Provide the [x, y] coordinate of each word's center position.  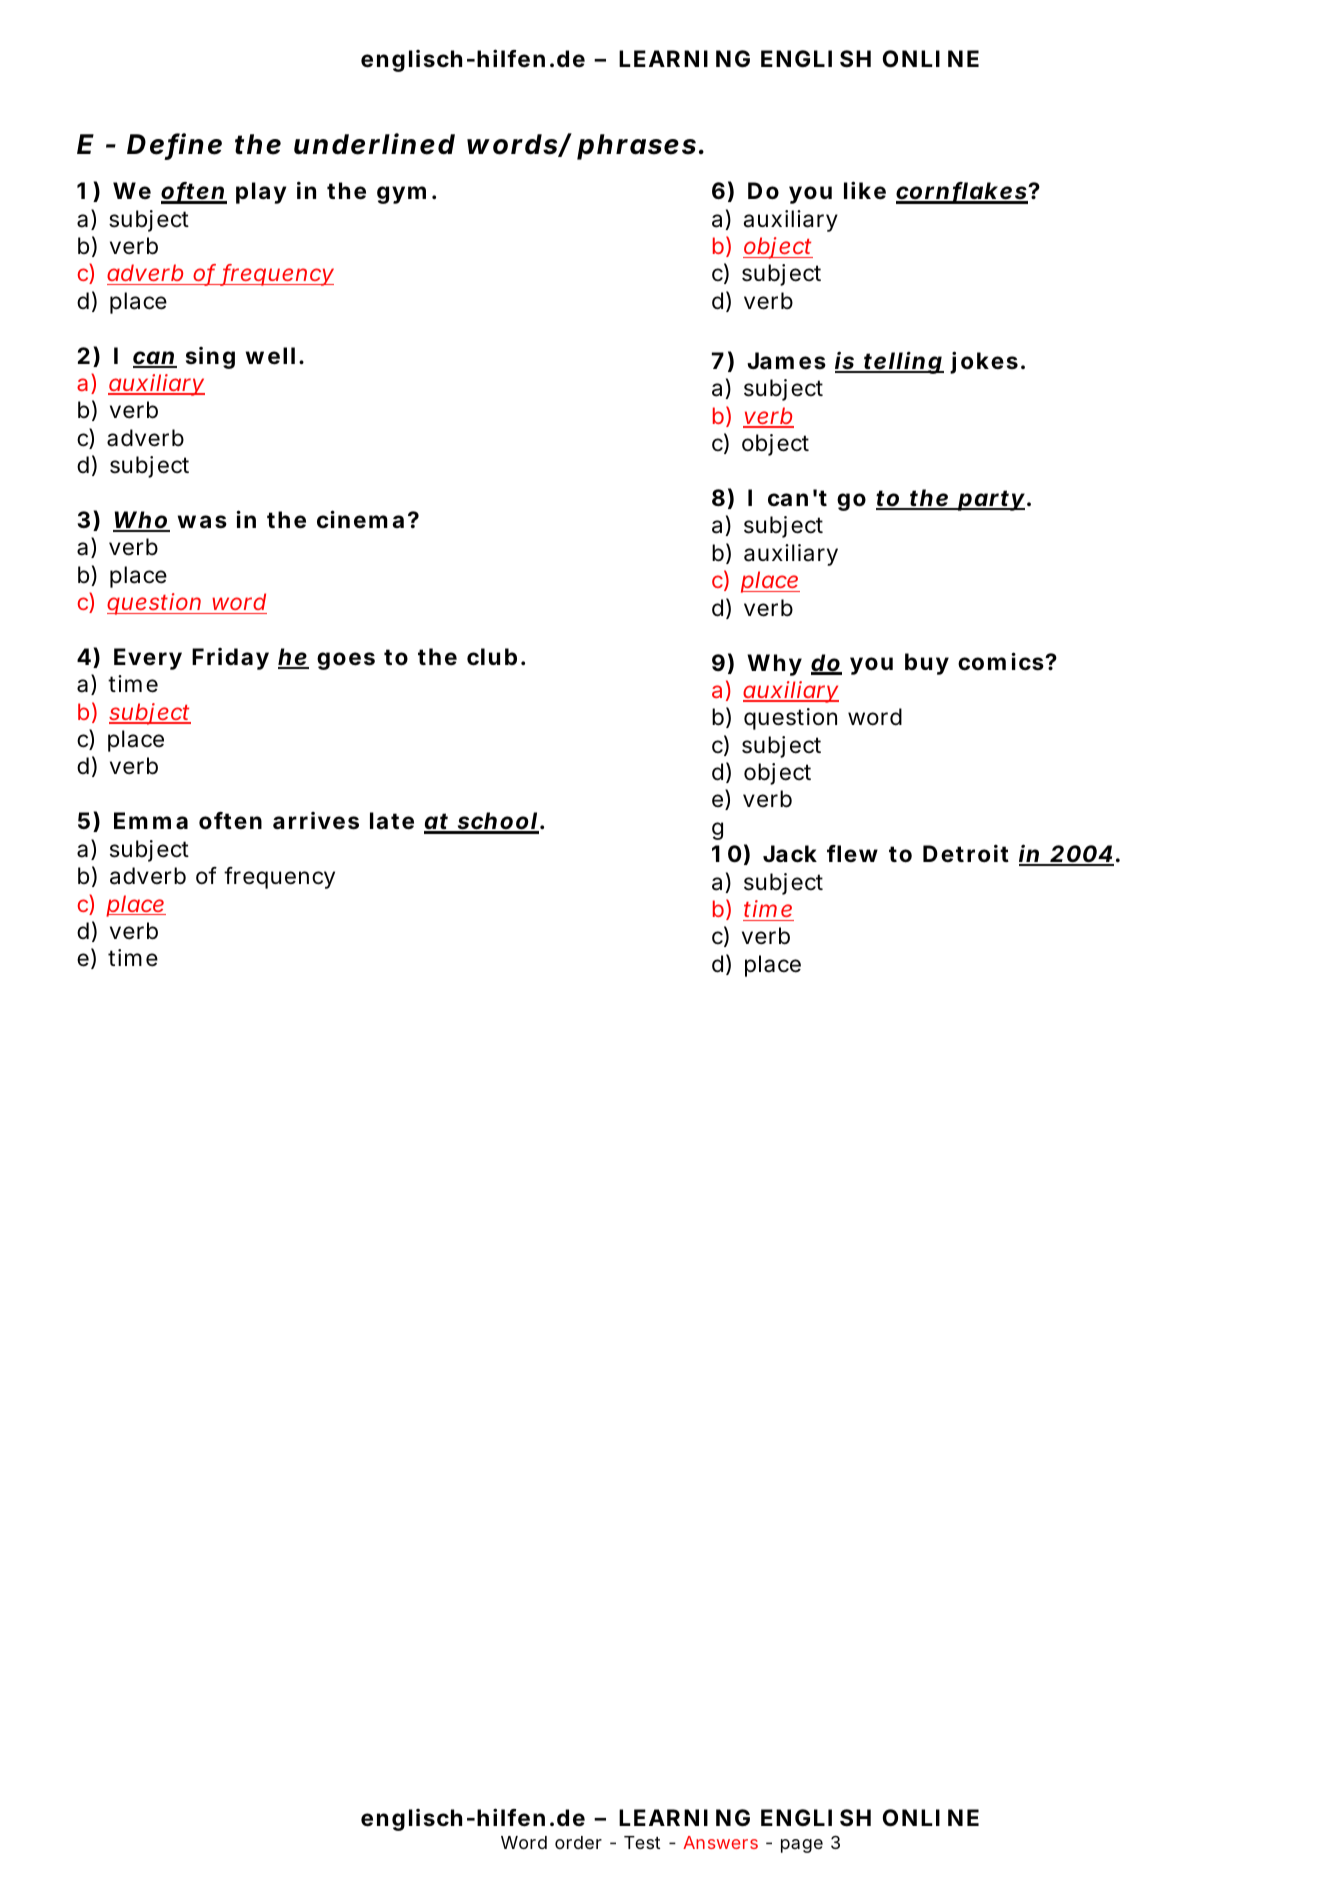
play [261, 193]
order [578, 1842]
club [492, 657]
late [392, 821]
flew [852, 854]
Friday [230, 659]
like [865, 190]
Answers [720, 1842]
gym [401, 195]
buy [927, 664]
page [802, 1846]
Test [642, 1842]
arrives [316, 821]
